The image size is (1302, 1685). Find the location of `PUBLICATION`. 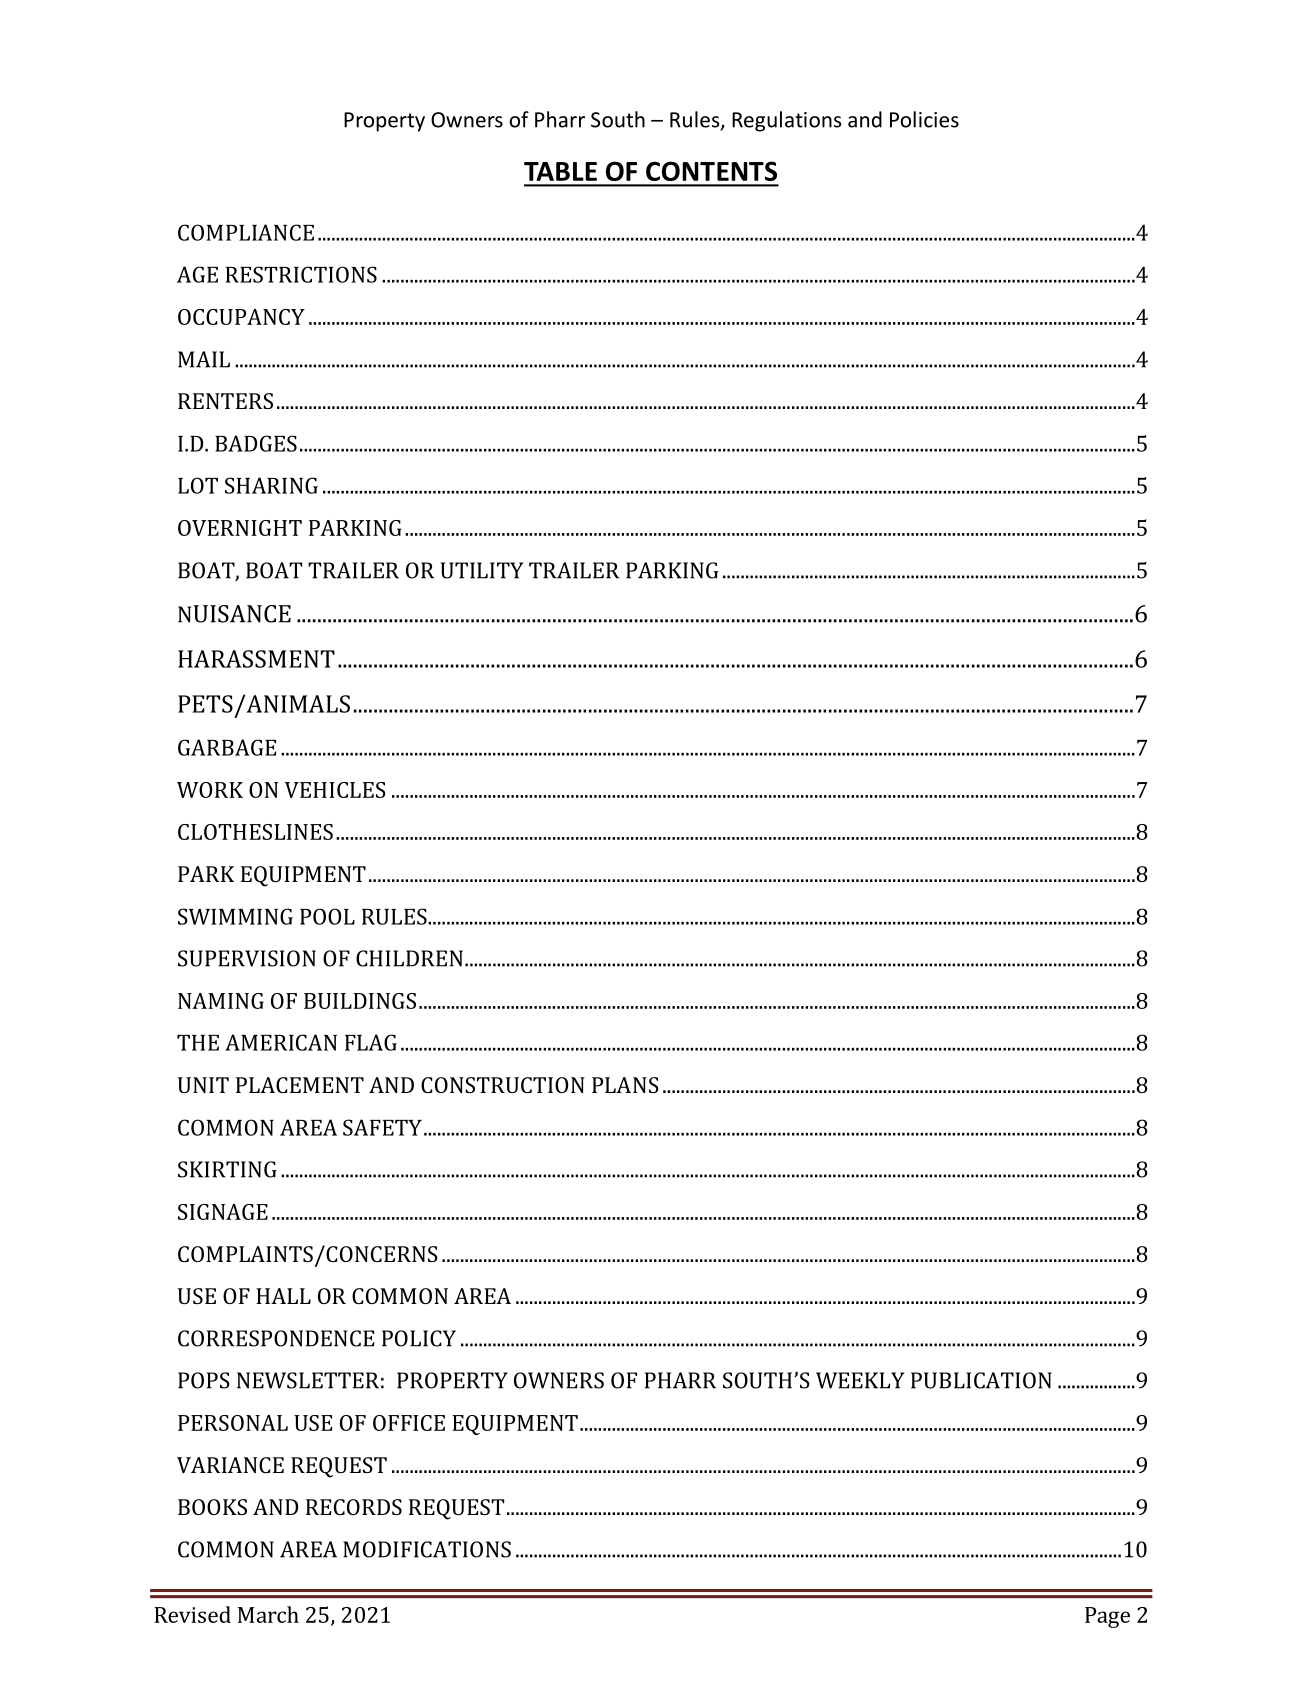

PUBLICATION is located at coordinates (981, 1380).
